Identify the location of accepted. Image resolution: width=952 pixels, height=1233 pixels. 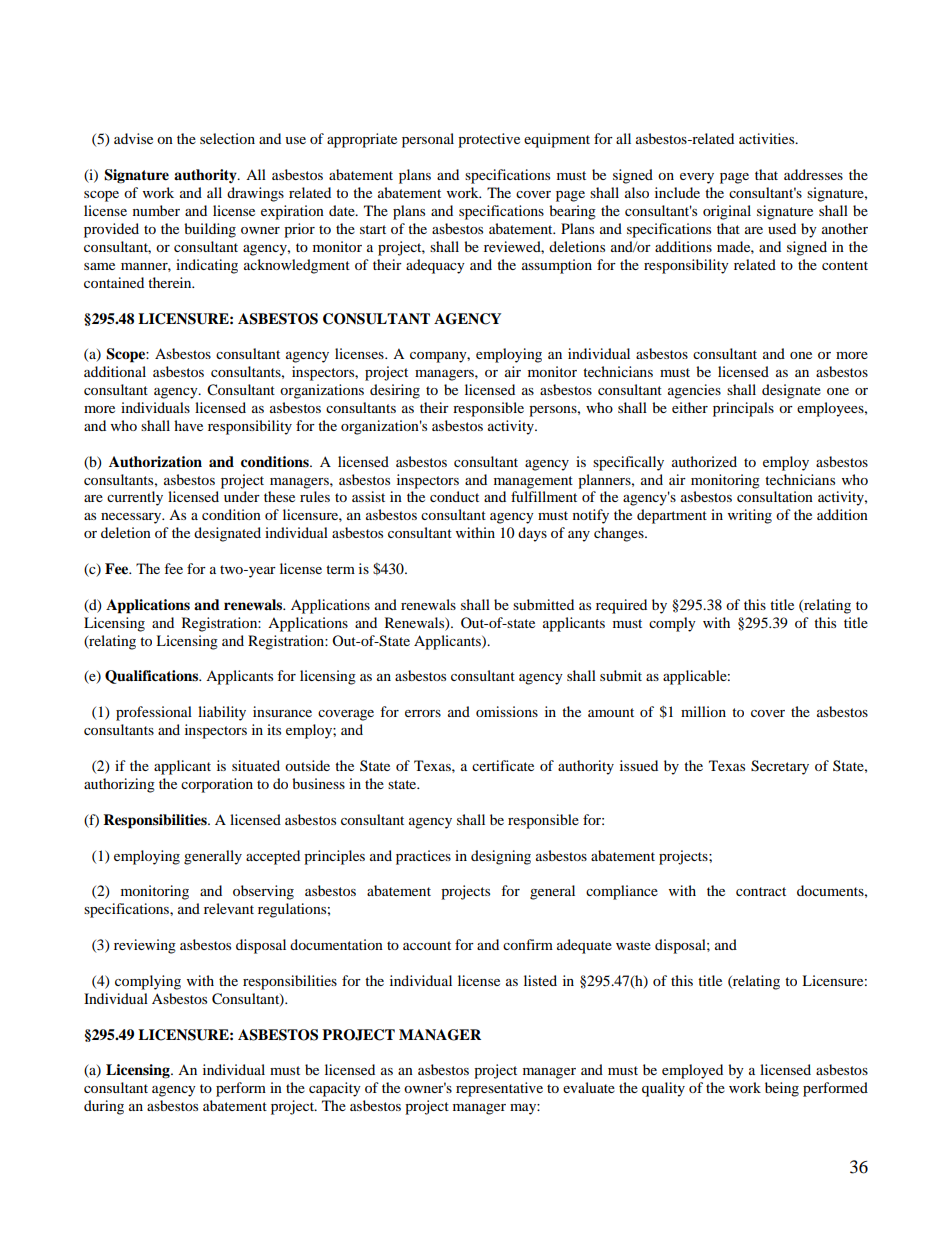
(273, 857).
